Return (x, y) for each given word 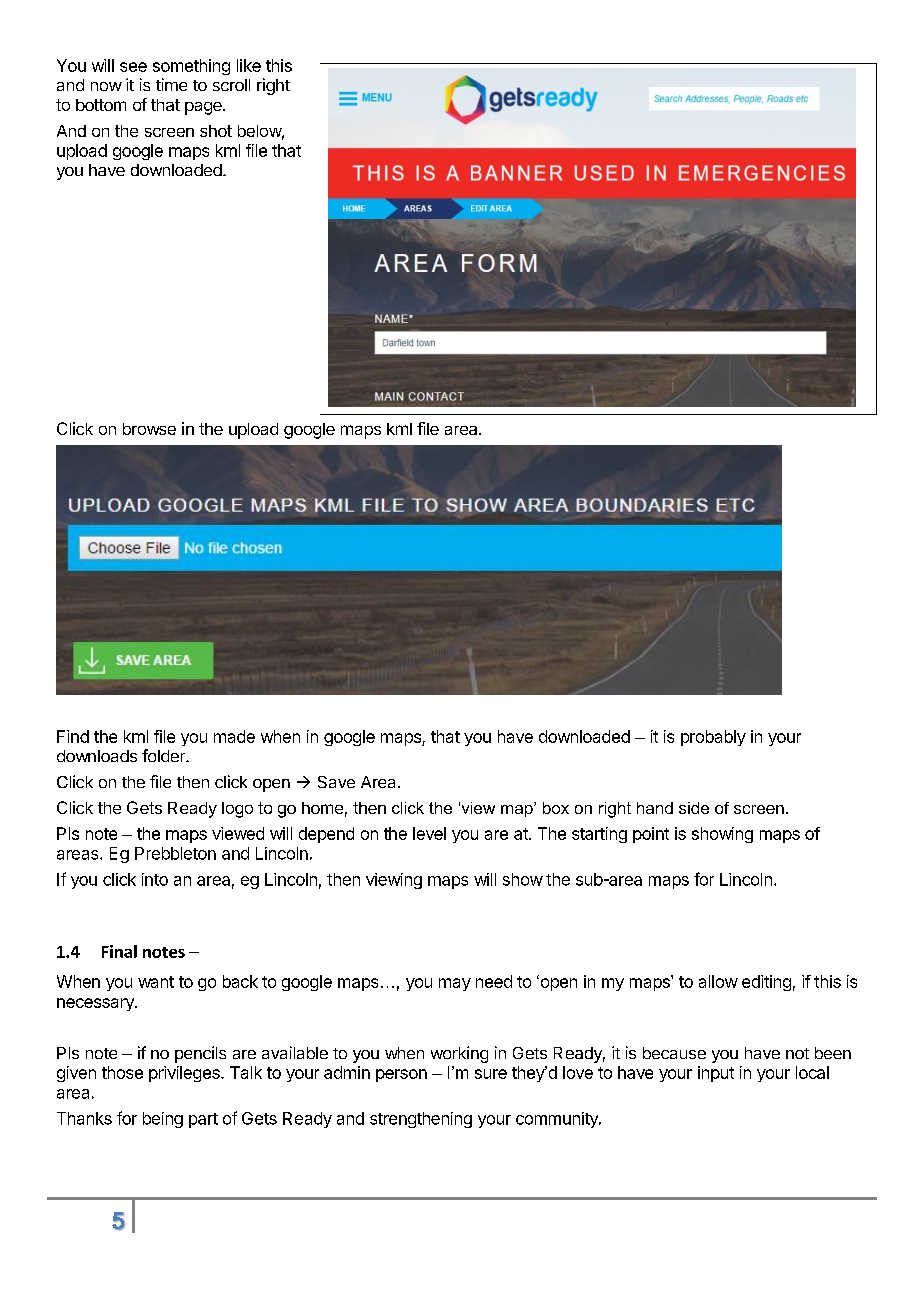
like (249, 65)
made (234, 736)
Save (336, 782)
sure (491, 1074)
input (716, 1074)
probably (713, 738)
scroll (231, 85)
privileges (185, 1074)
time (171, 84)
